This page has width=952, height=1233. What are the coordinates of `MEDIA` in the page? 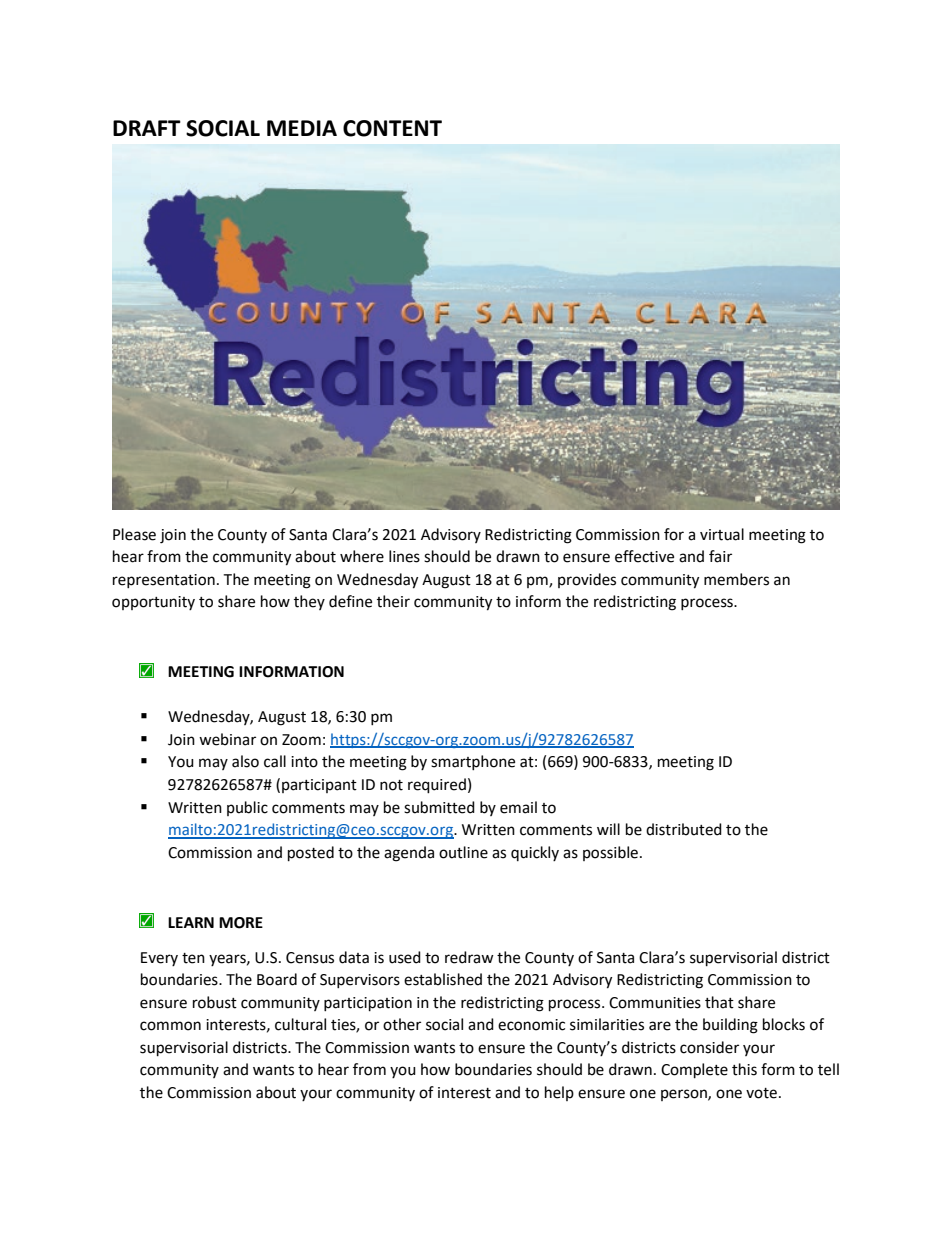 It's located at (302, 128).
